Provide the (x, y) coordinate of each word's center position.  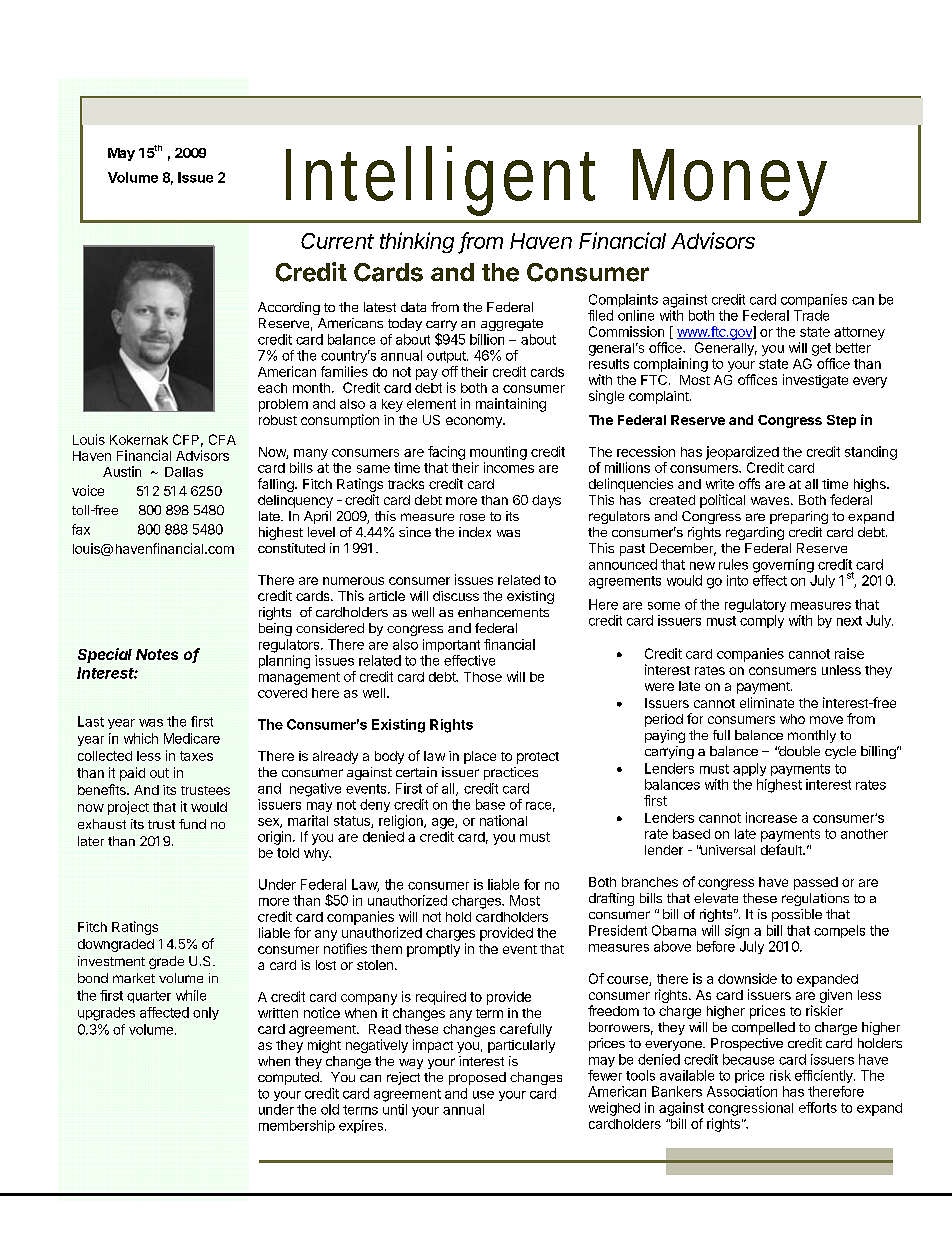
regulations (815, 899)
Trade (811, 315)
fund (192, 824)
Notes (157, 654)
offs (749, 483)
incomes (509, 467)
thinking (417, 242)
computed (289, 1078)
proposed (477, 1078)
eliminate (767, 702)
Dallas (184, 472)
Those (483, 677)
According (289, 308)
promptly (433, 950)
